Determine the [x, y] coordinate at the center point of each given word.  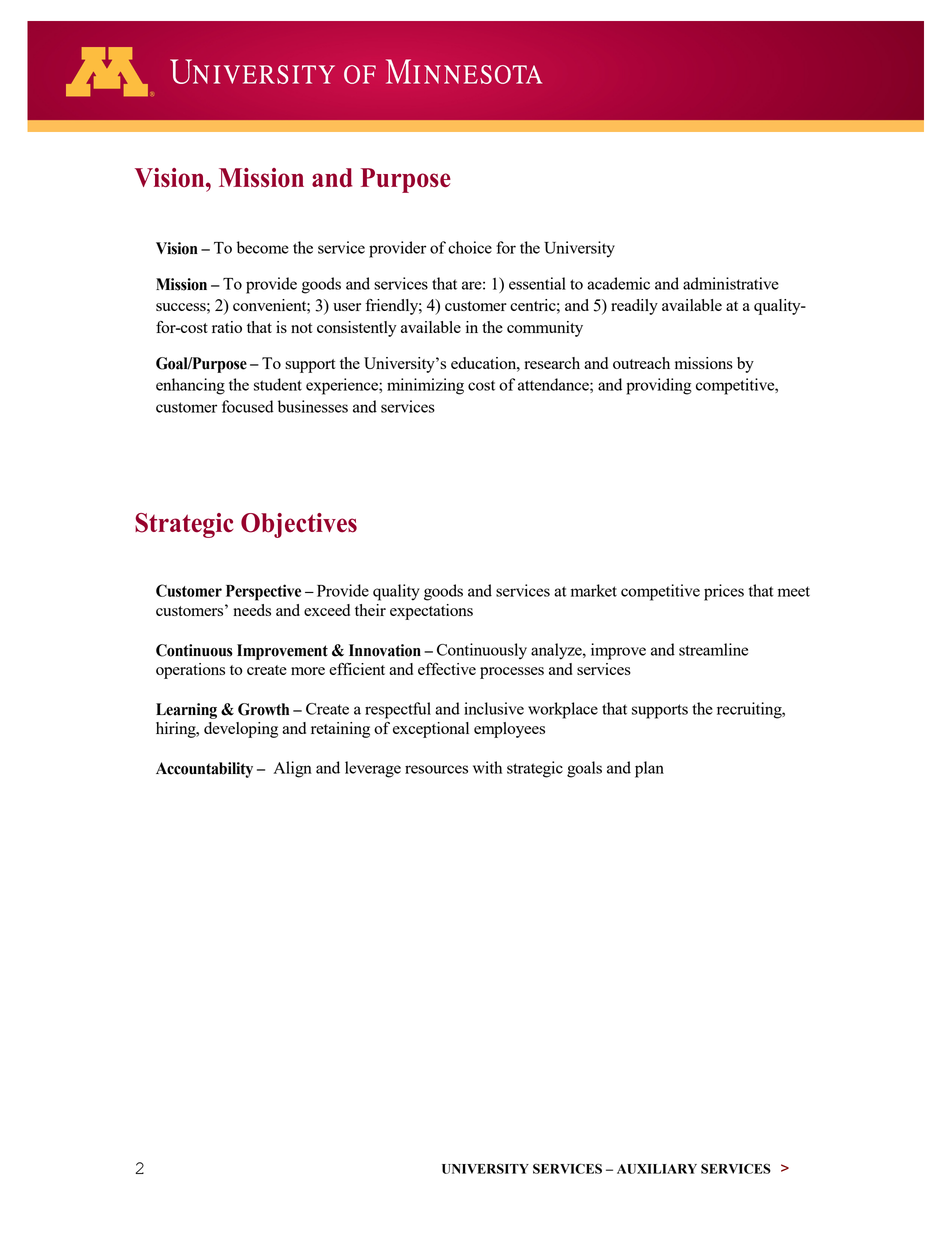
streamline [713, 649]
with [487, 767]
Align [292, 769]
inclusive [494, 708]
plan [649, 769]
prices [724, 592]
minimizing [425, 386]
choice [470, 247]
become [263, 247]
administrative [731, 283]
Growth [263, 709]
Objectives [299, 525]
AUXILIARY [657, 1169]
